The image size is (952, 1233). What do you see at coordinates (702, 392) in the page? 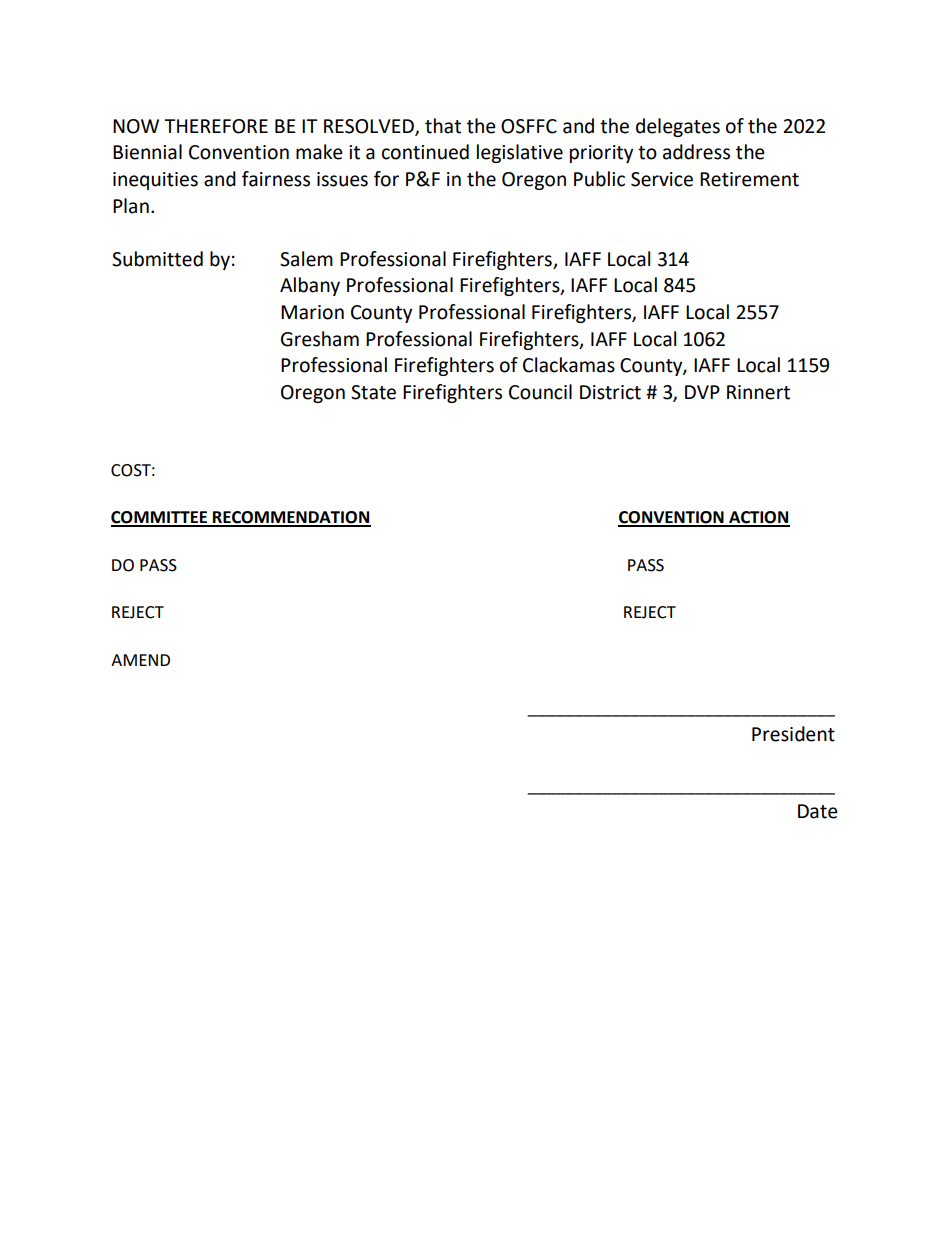
I see `DVP` at bounding box center [702, 392].
